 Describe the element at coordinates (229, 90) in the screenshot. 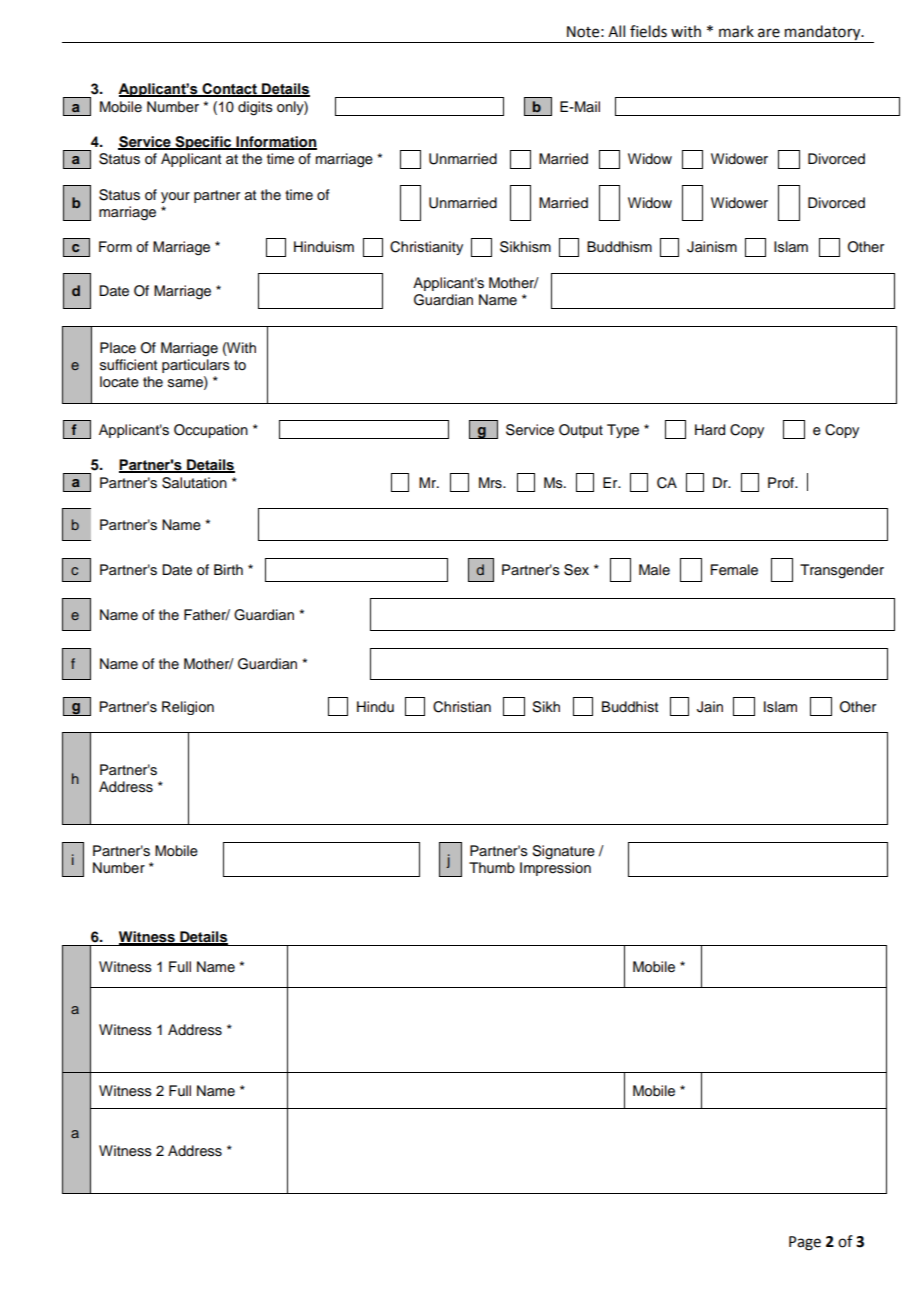

I see `Contact` at that location.
